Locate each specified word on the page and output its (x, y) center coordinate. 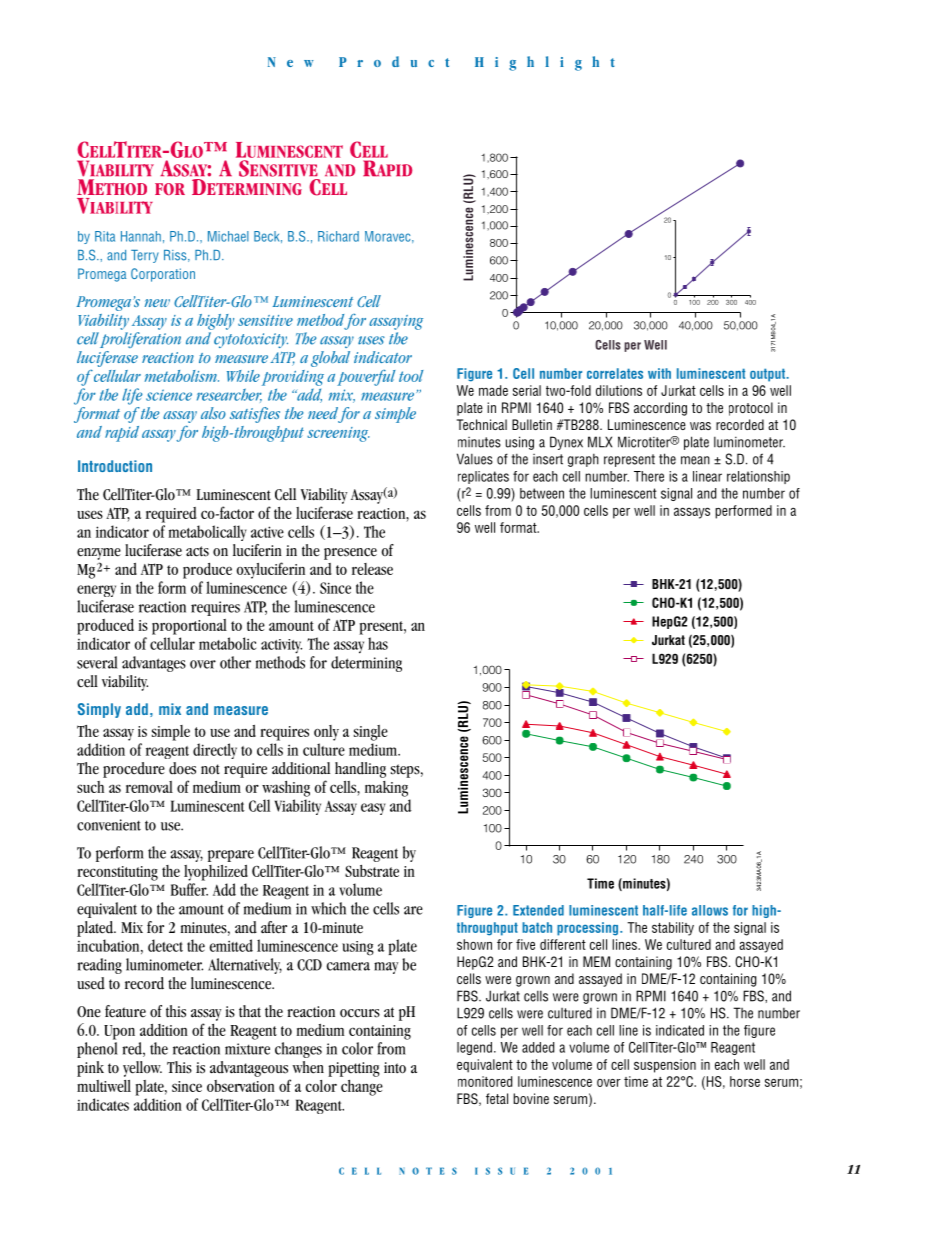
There (649, 476)
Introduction (115, 466)
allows (710, 910)
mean (695, 460)
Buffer (189, 889)
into (395, 1068)
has (378, 643)
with (659, 373)
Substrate (372, 871)
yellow (142, 1069)
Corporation (163, 275)
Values (475, 459)
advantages (154, 664)
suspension (665, 1066)
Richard (338, 236)
